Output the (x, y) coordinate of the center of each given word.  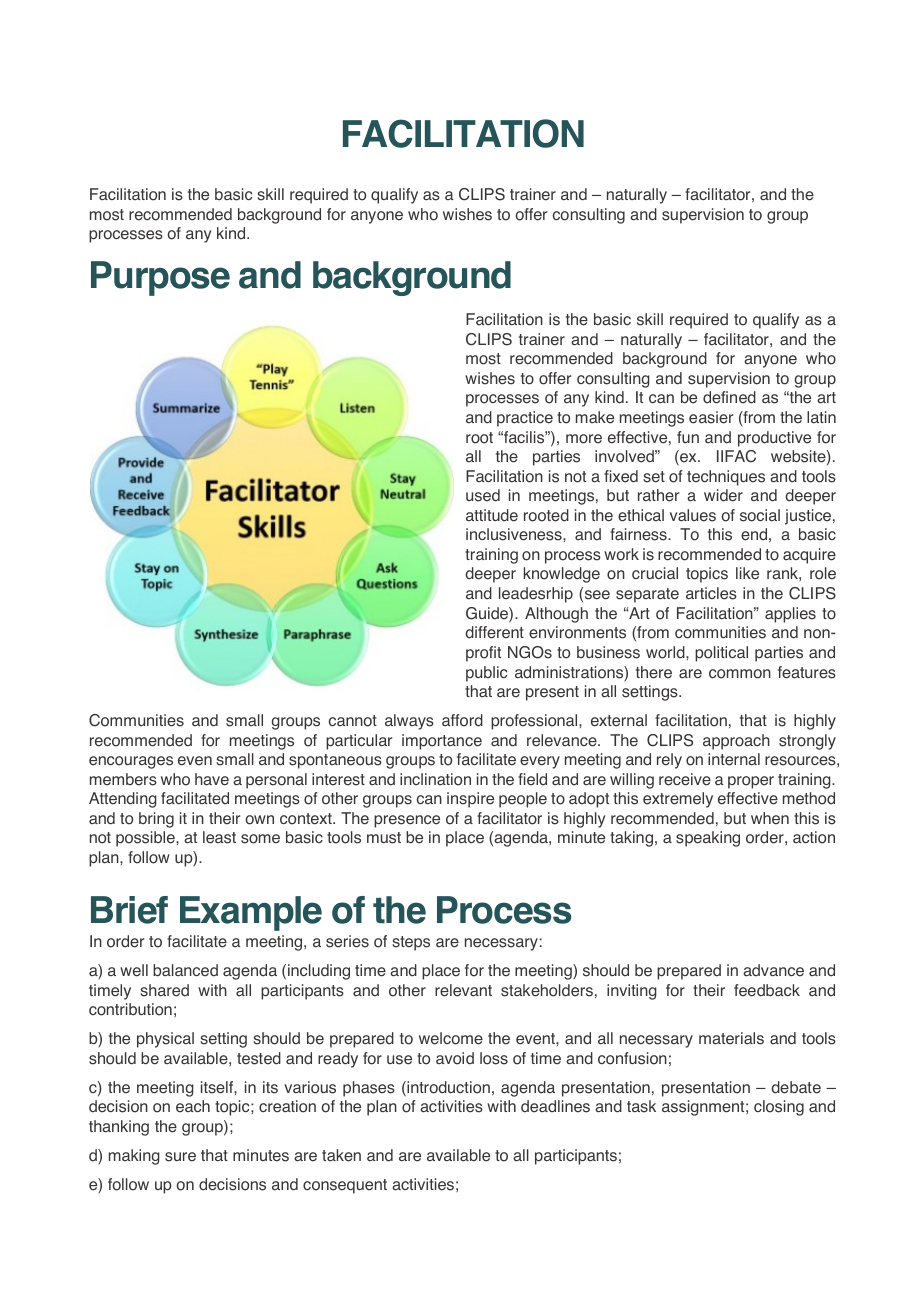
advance (773, 970)
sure (180, 1157)
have (212, 779)
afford (462, 720)
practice (525, 419)
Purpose (160, 278)
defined (729, 397)
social (760, 515)
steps (411, 943)
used (483, 495)
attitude (492, 515)
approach (736, 742)
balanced (185, 970)
